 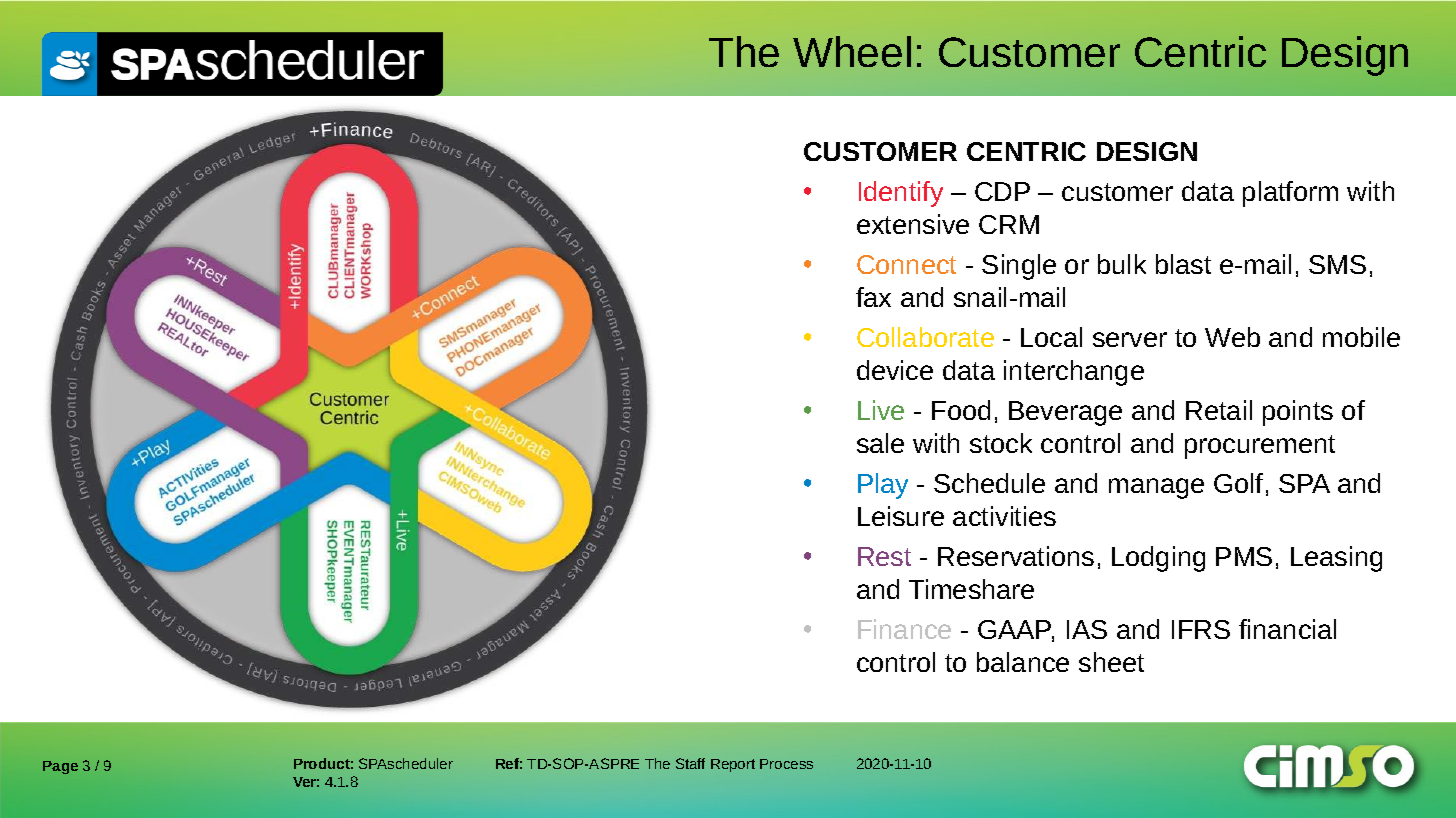 I want to click on platform, so click(x=1290, y=194).
